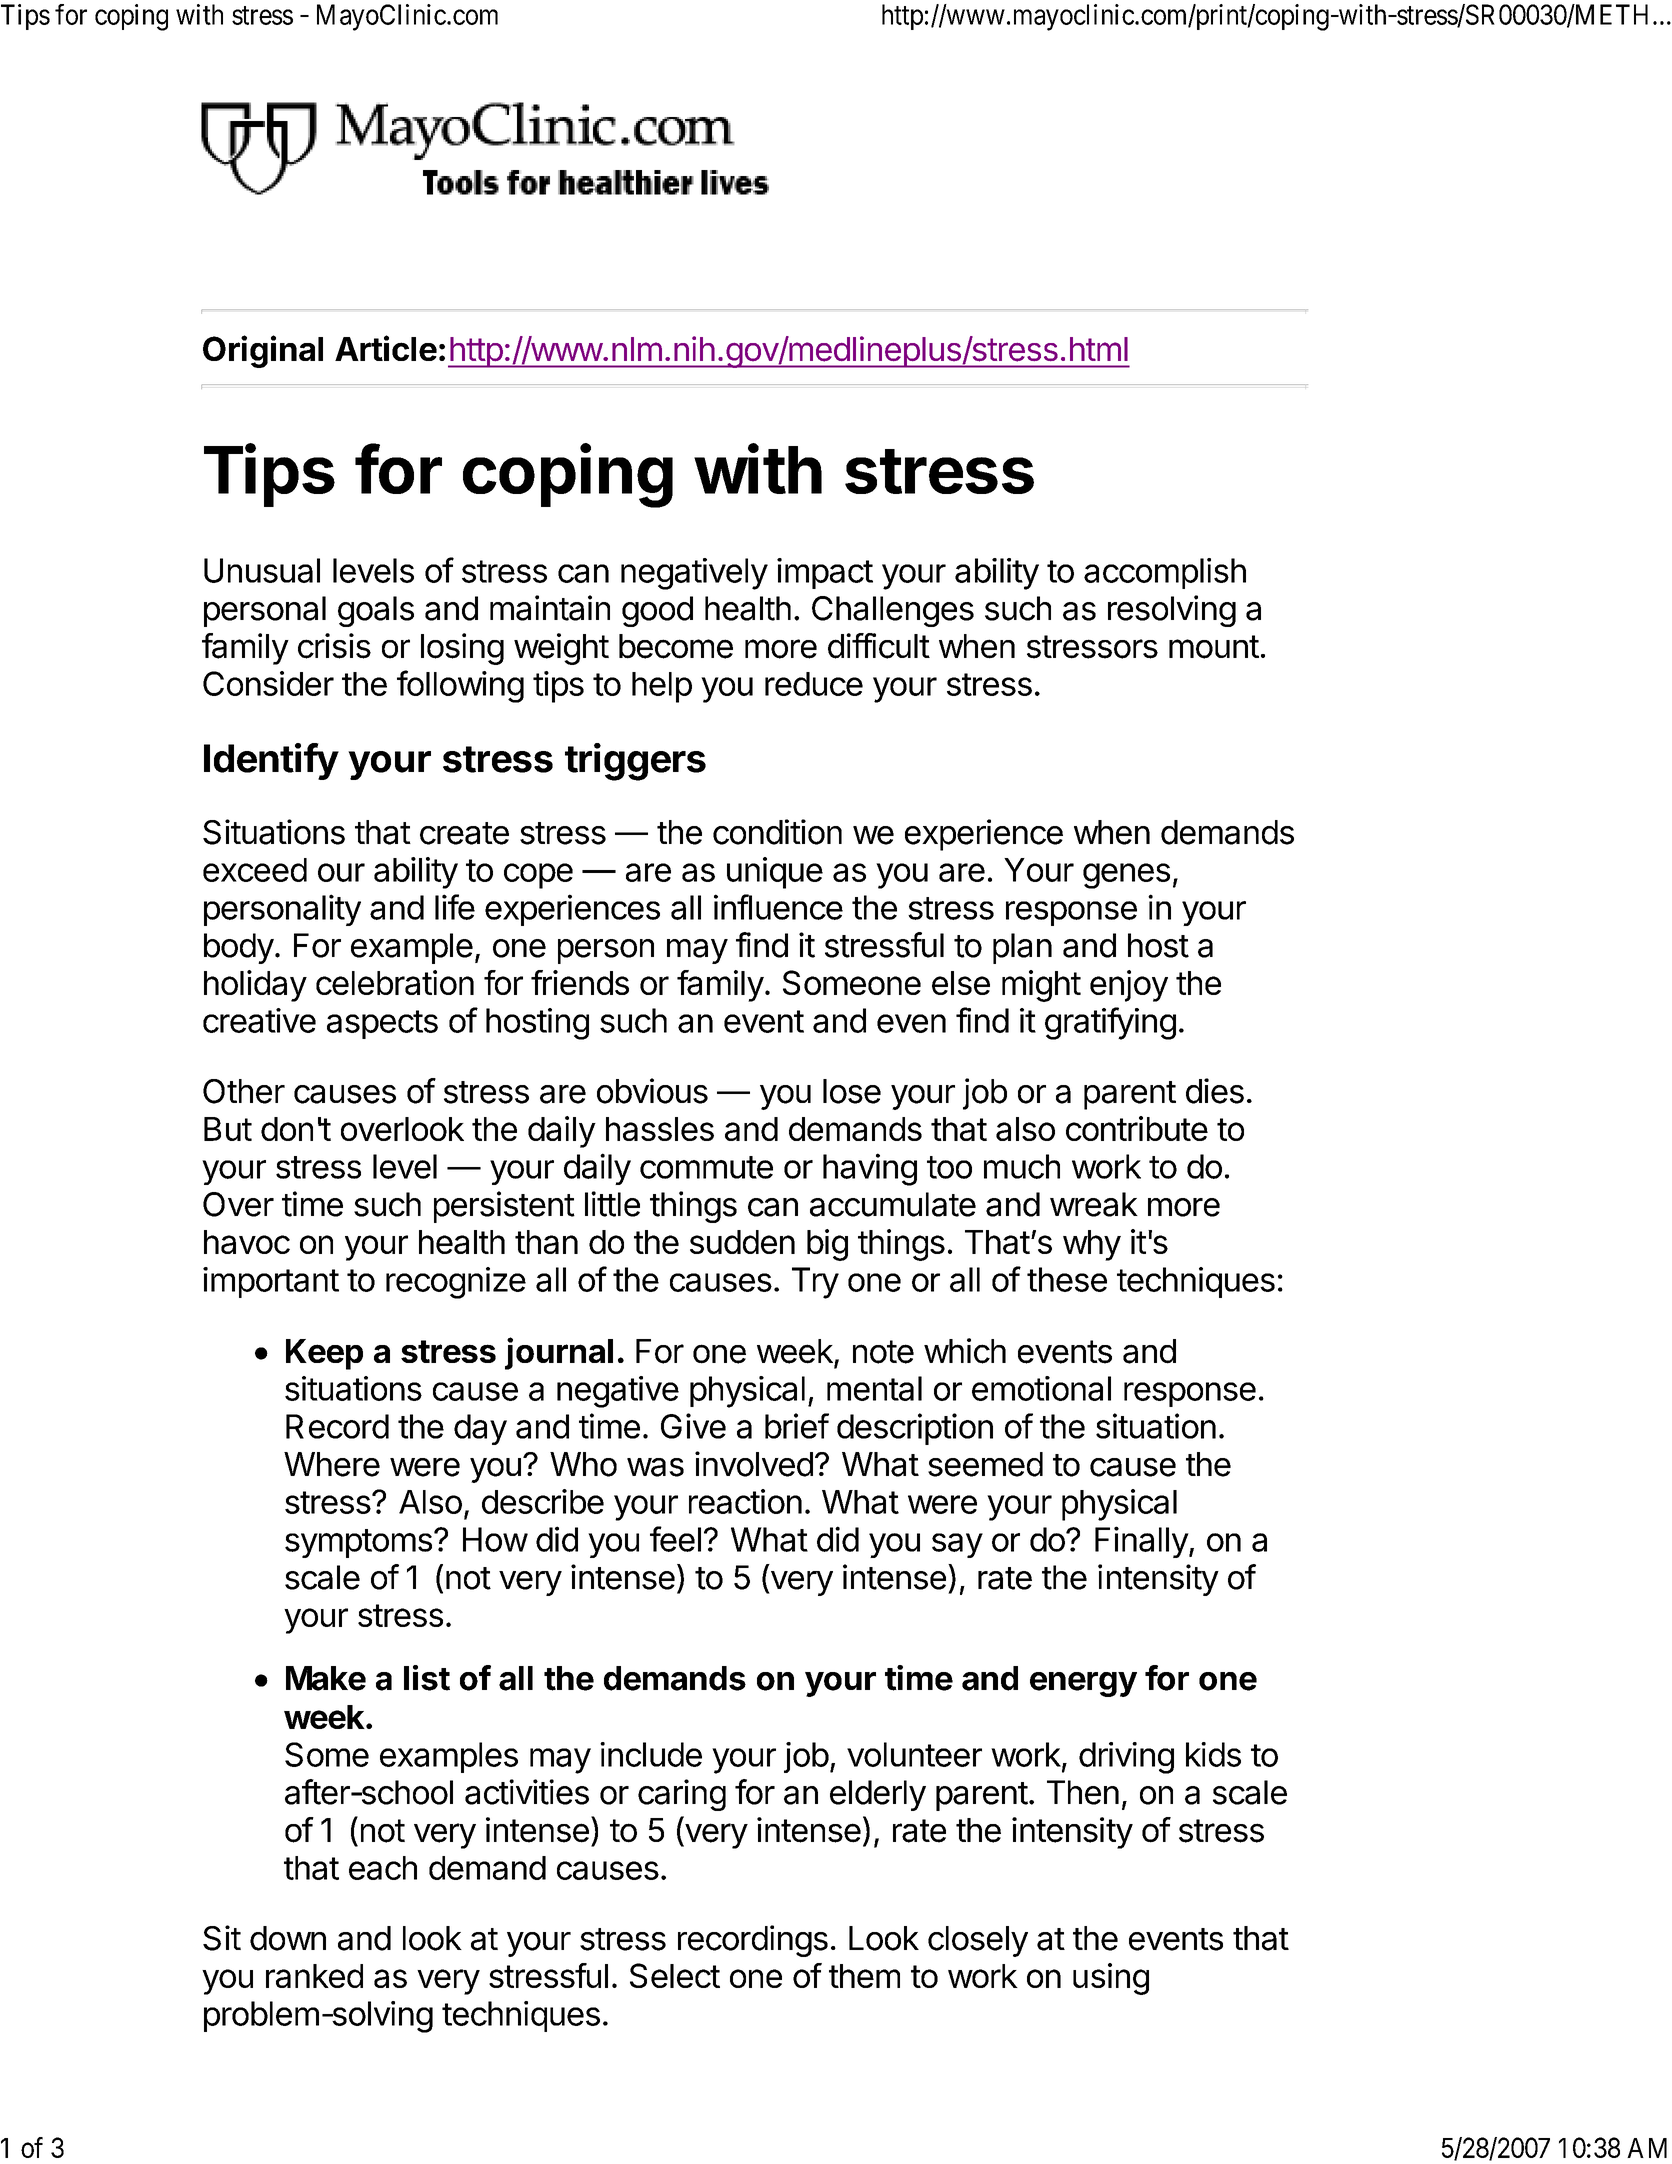 The width and height of the screenshot is (1672, 2164). I want to click on down, so click(288, 1938).
